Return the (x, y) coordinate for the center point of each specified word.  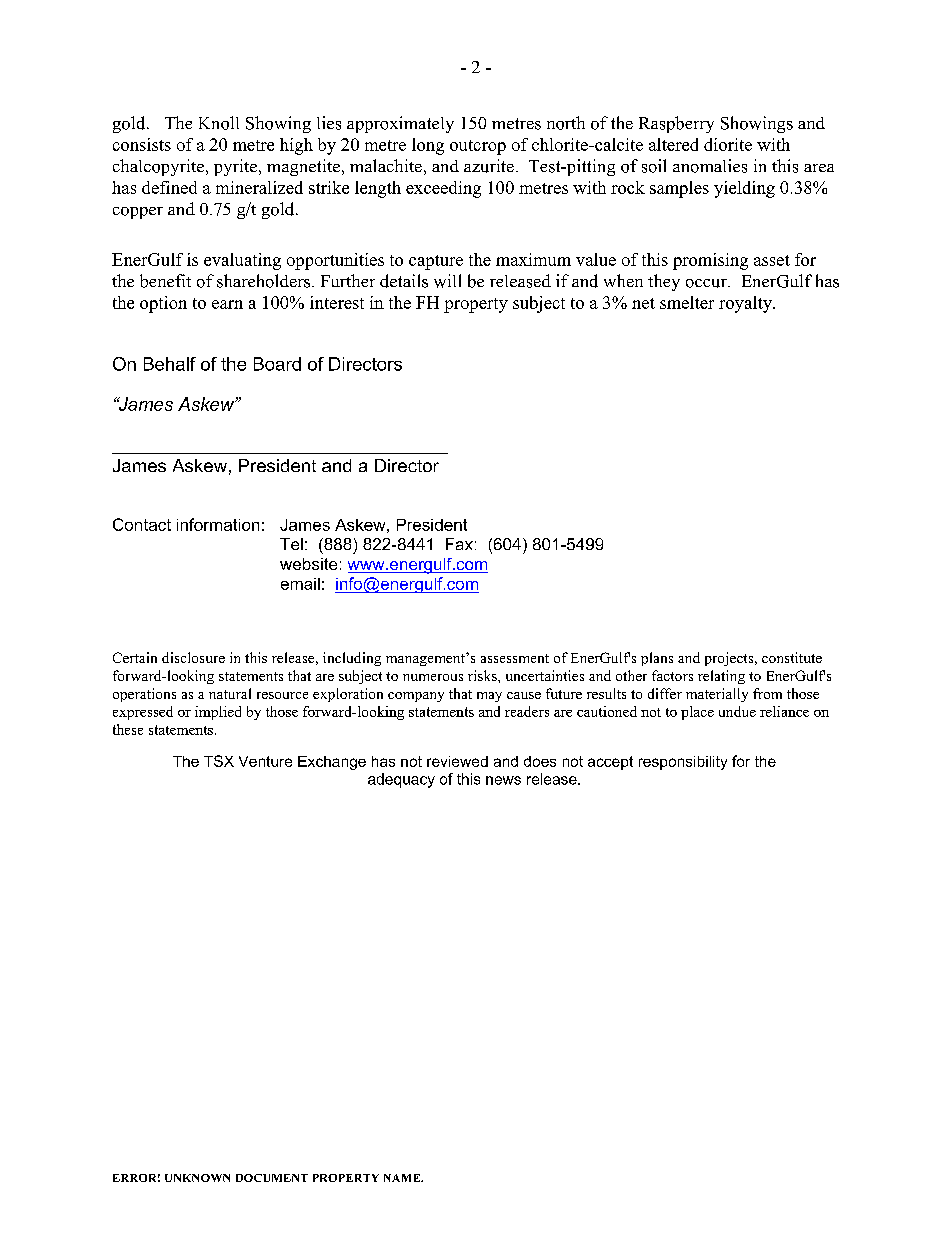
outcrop (478, 147)
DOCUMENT (272, 1178)
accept (610, 763)
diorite (728, 144)
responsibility (683, 763)
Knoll (219, 123)
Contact (142, 524)
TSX (219, 761)
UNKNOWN (197, 1178)
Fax (459, 544)
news (503, 780)
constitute (792, 657)
